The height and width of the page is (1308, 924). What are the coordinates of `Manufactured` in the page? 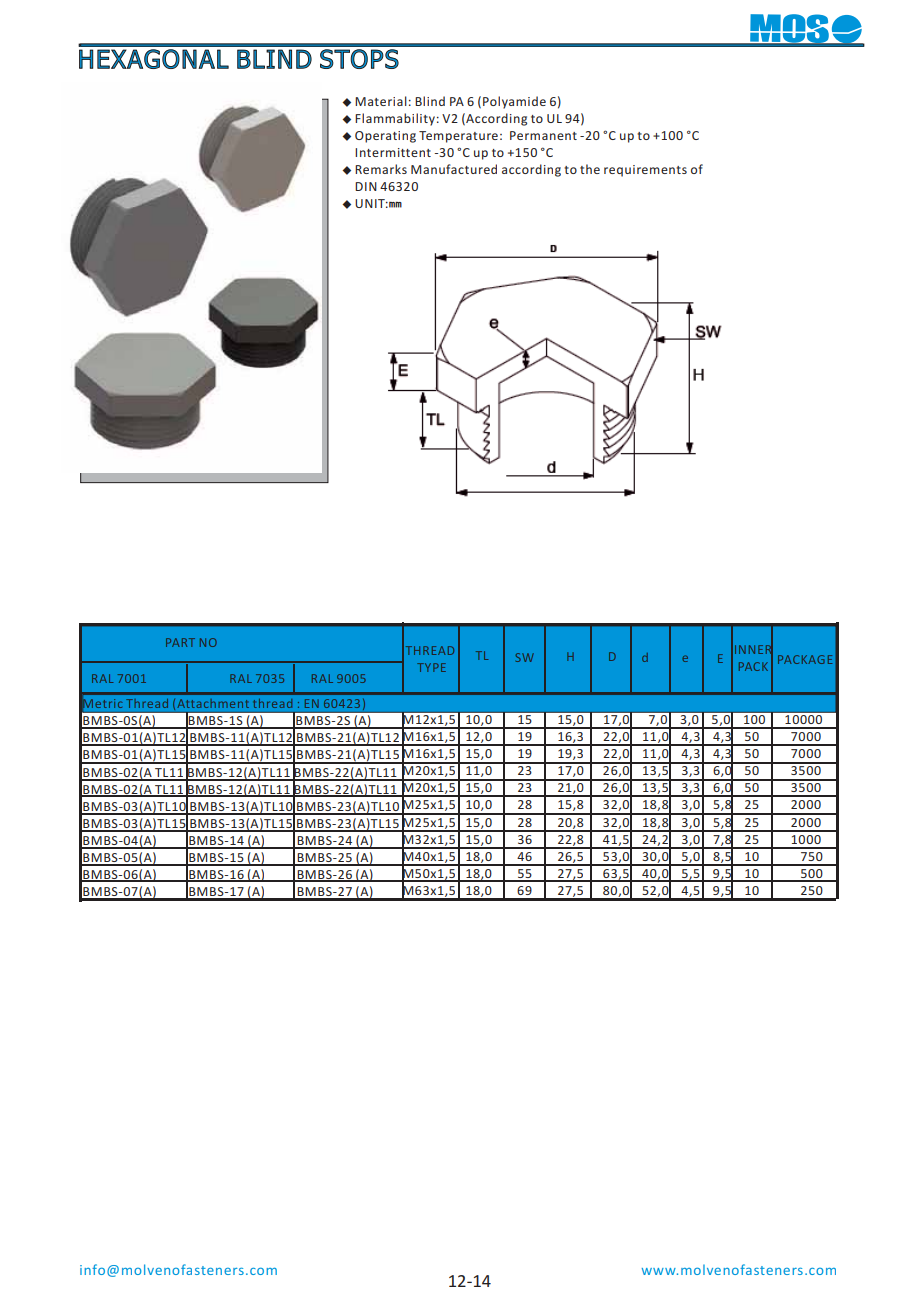 It's located at (454, 169).
